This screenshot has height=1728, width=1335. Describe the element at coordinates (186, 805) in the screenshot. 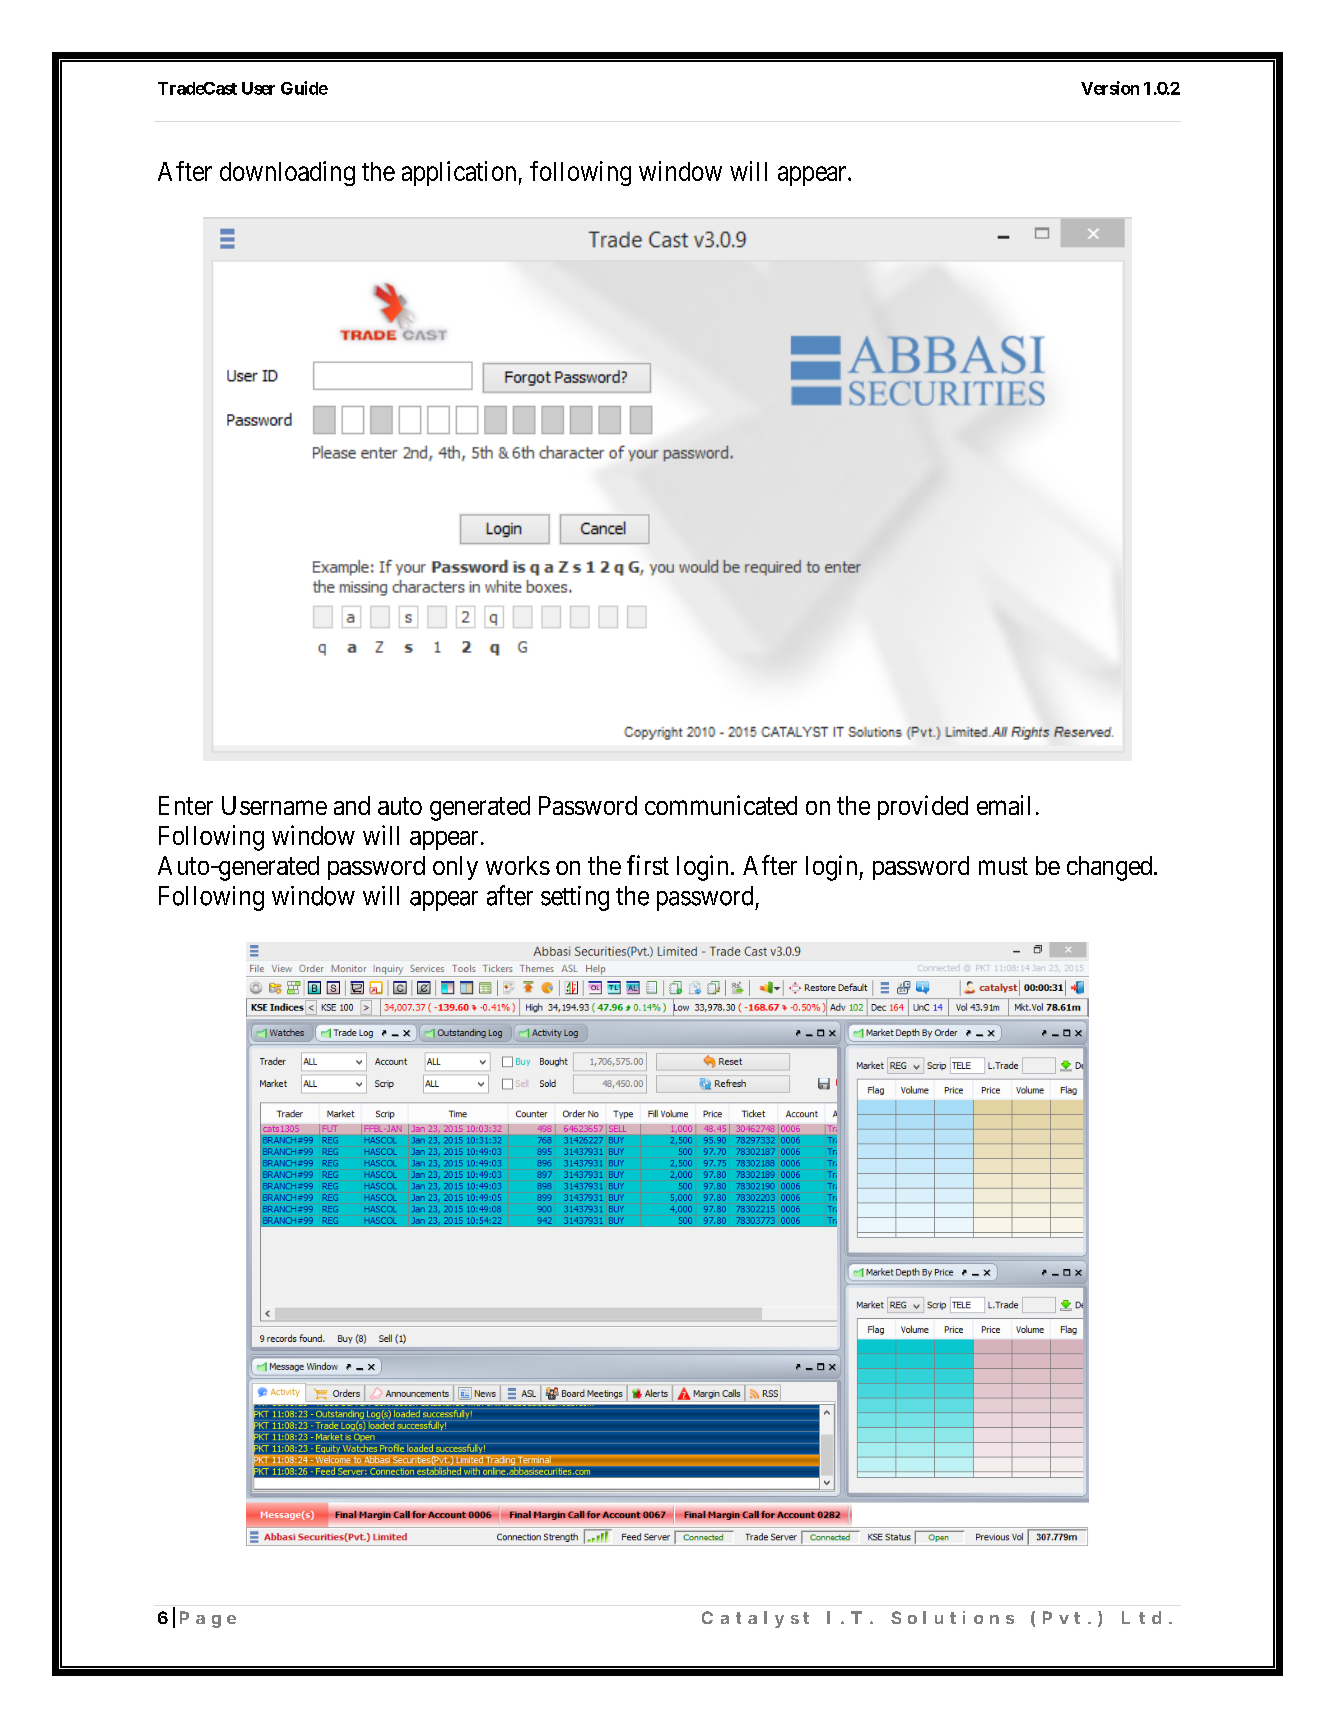

I see `Enter` at that location.
